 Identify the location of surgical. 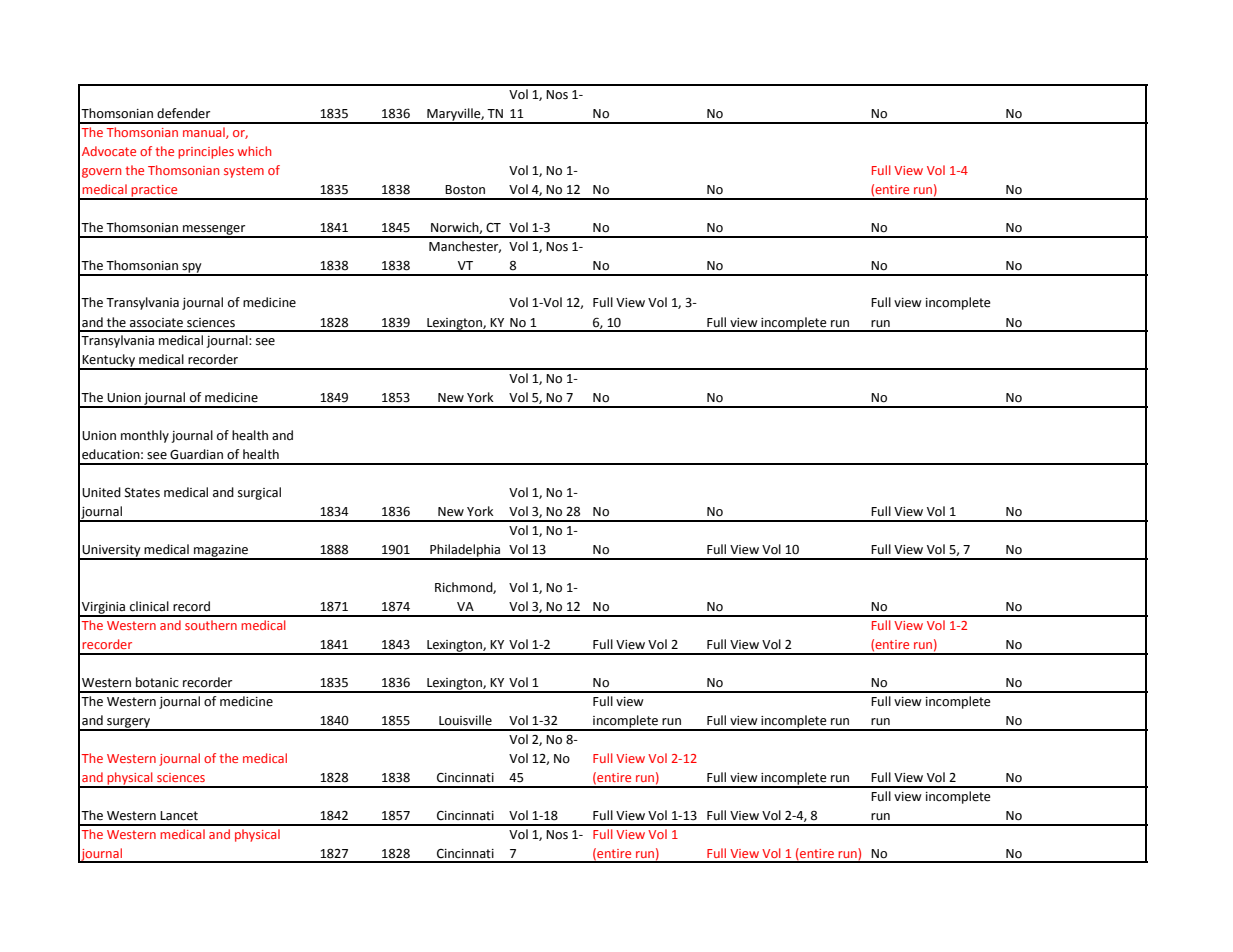
(259, 493).
